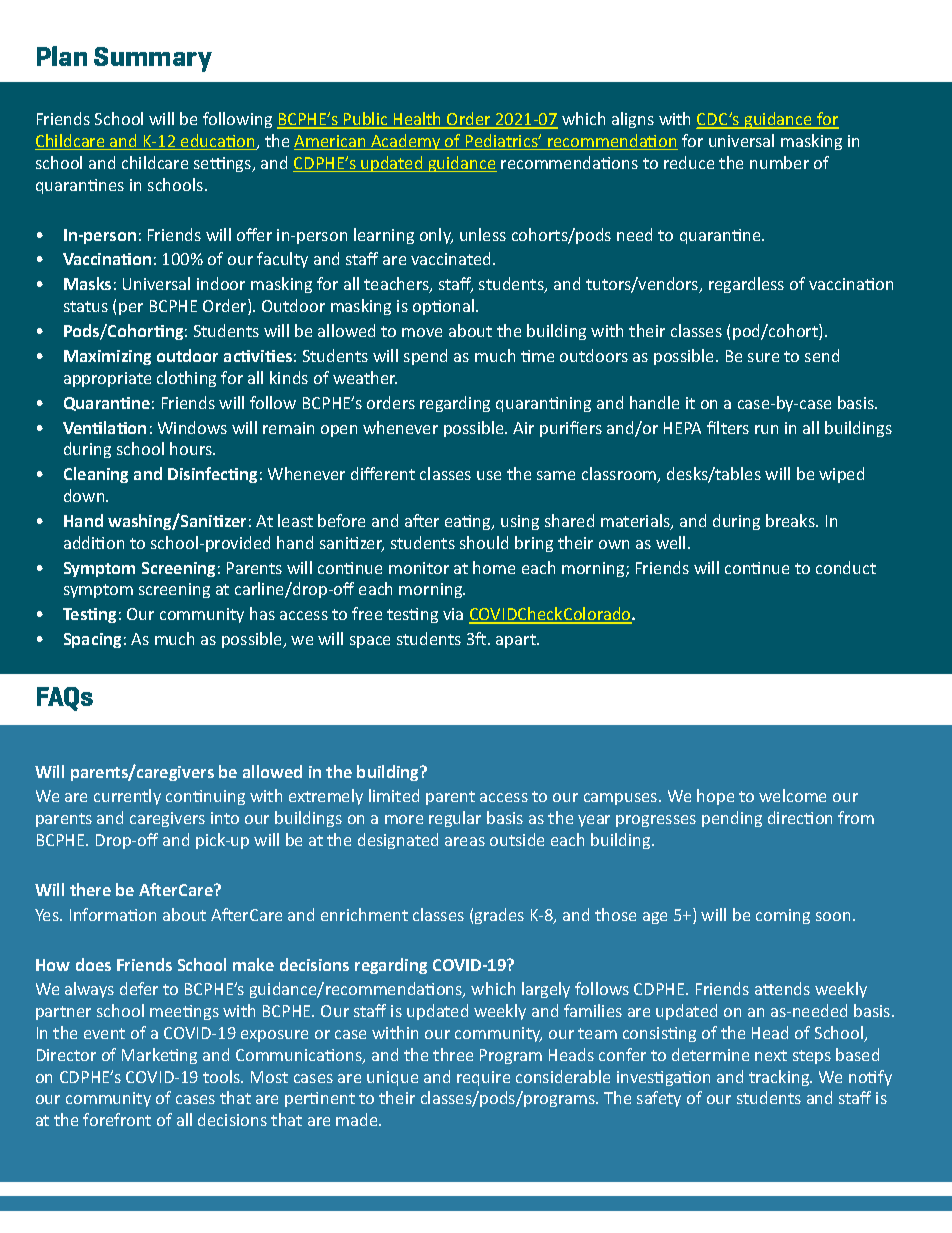 This document has width=952, height=1233. What do you see at coordinates (822, 355) in the document?
I see `send` at bounding box center [822, 355].
